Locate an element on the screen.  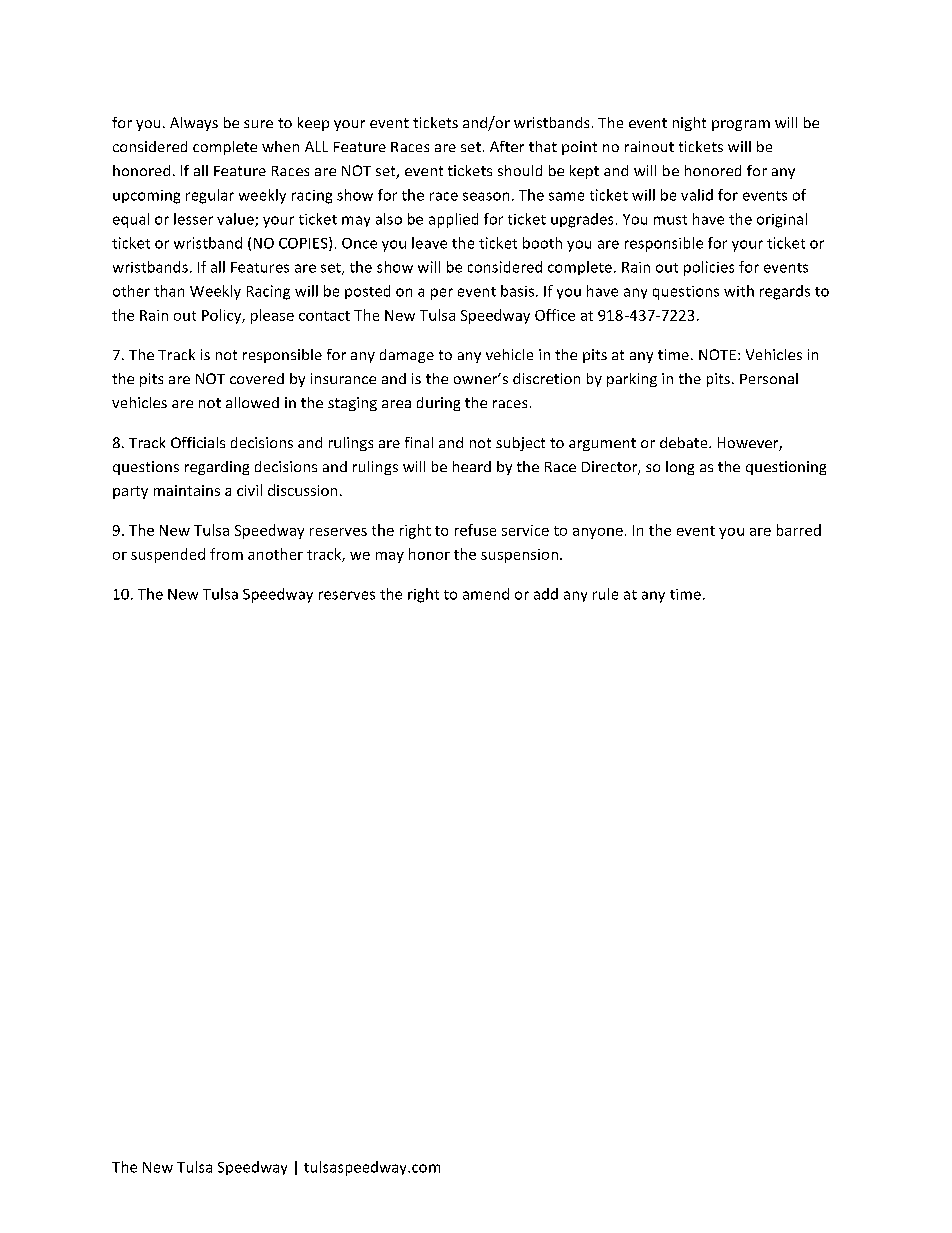
from is located at coordinates (226, 554).
